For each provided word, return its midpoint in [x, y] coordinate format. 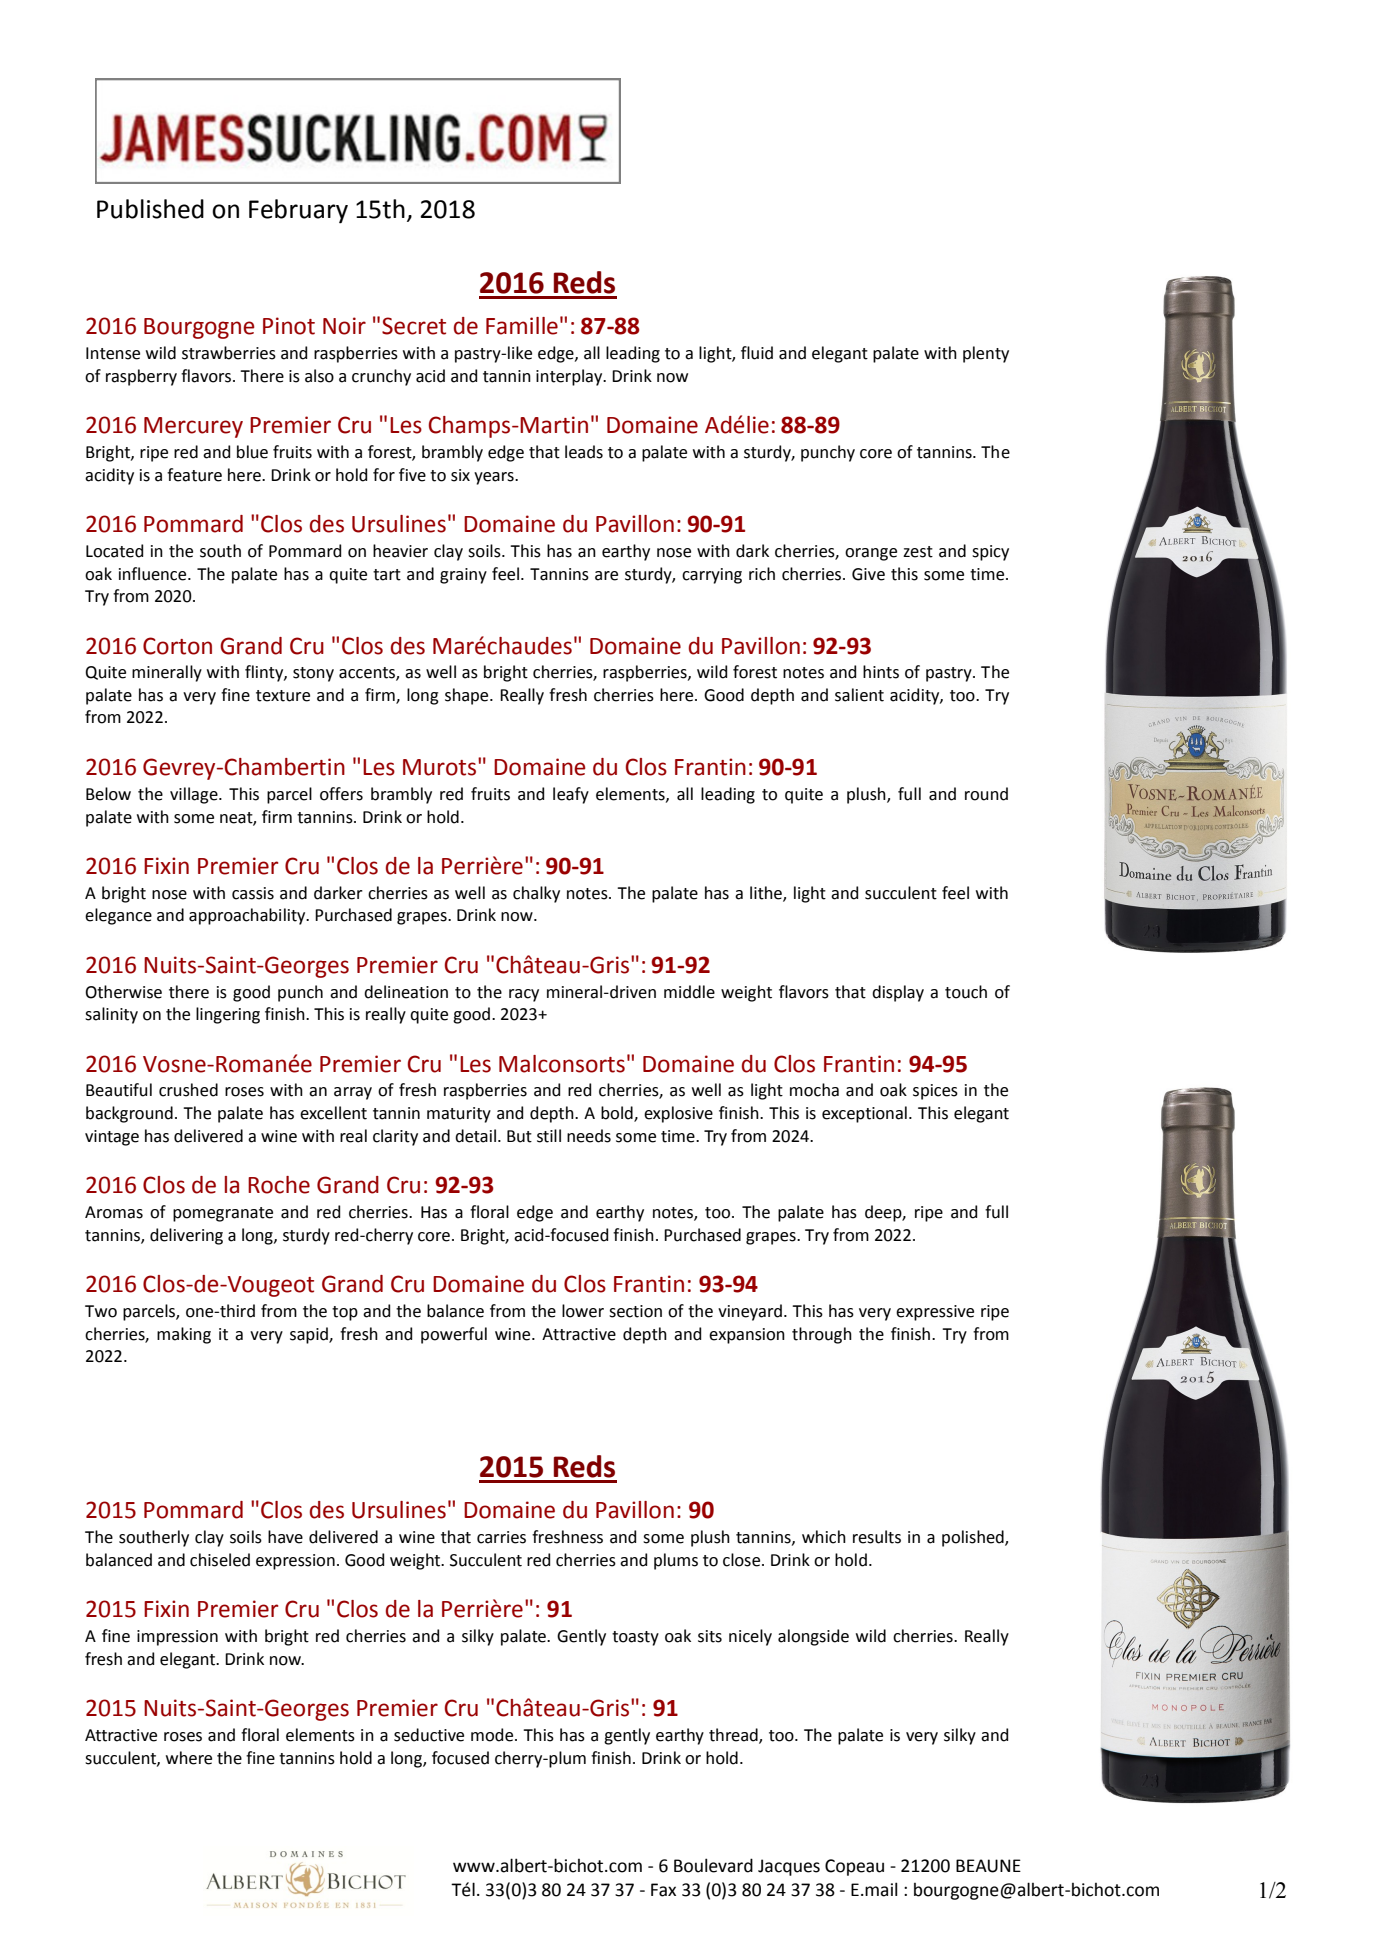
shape [468, 696]
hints [881, 672]
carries [501, 1537]
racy [524, 995]
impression [177, 1638]
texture [283, 696]
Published [150, 209]
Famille [522, 326]
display [898, 993]
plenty [986, 354]
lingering [228, 1015]
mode [493, 1735]
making [184, 1335]
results [877, 1537]
